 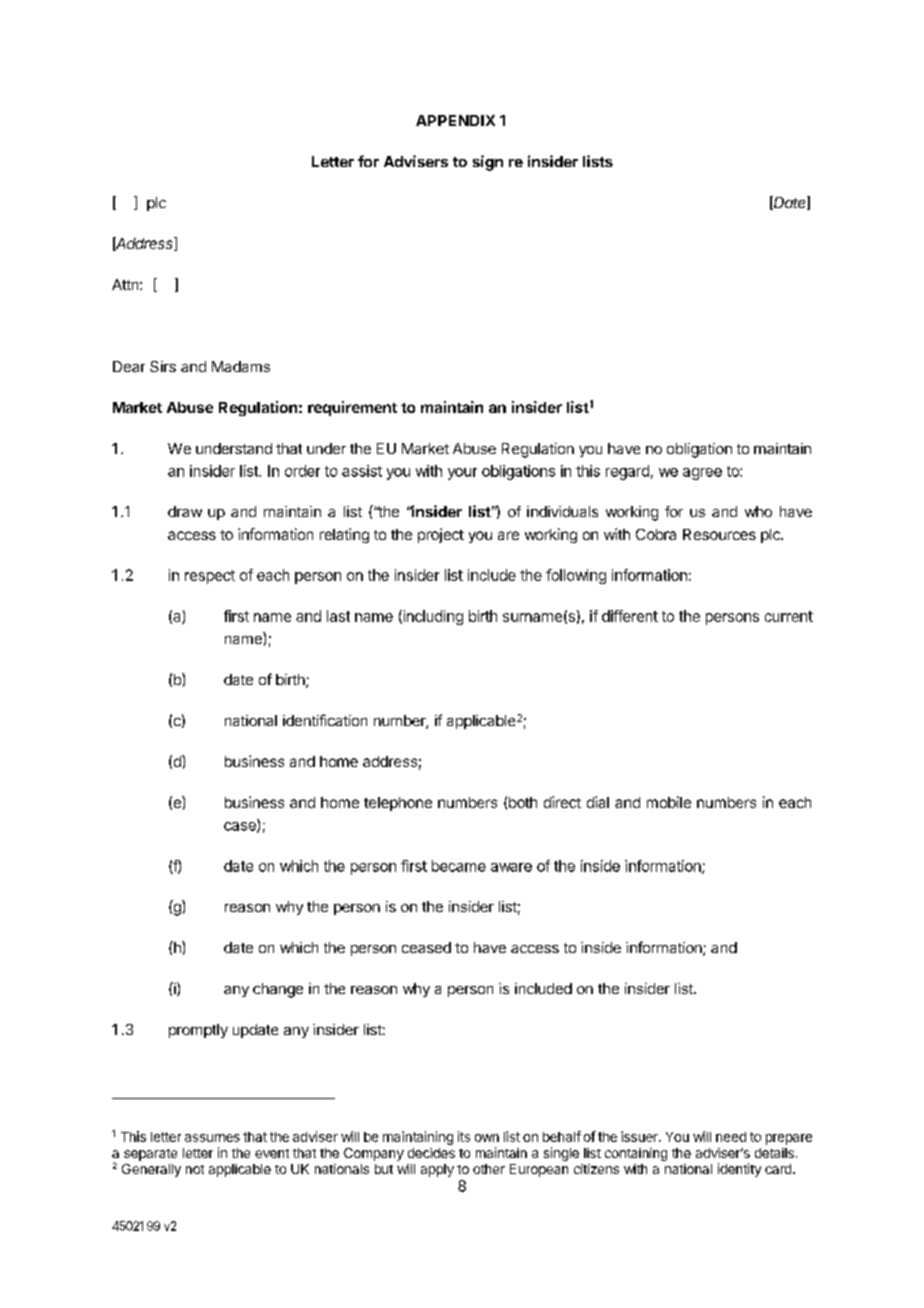 What do you see at coordinates (627, 472) in the screenshot?
I see `regard` at bounding box center [627, 472].
